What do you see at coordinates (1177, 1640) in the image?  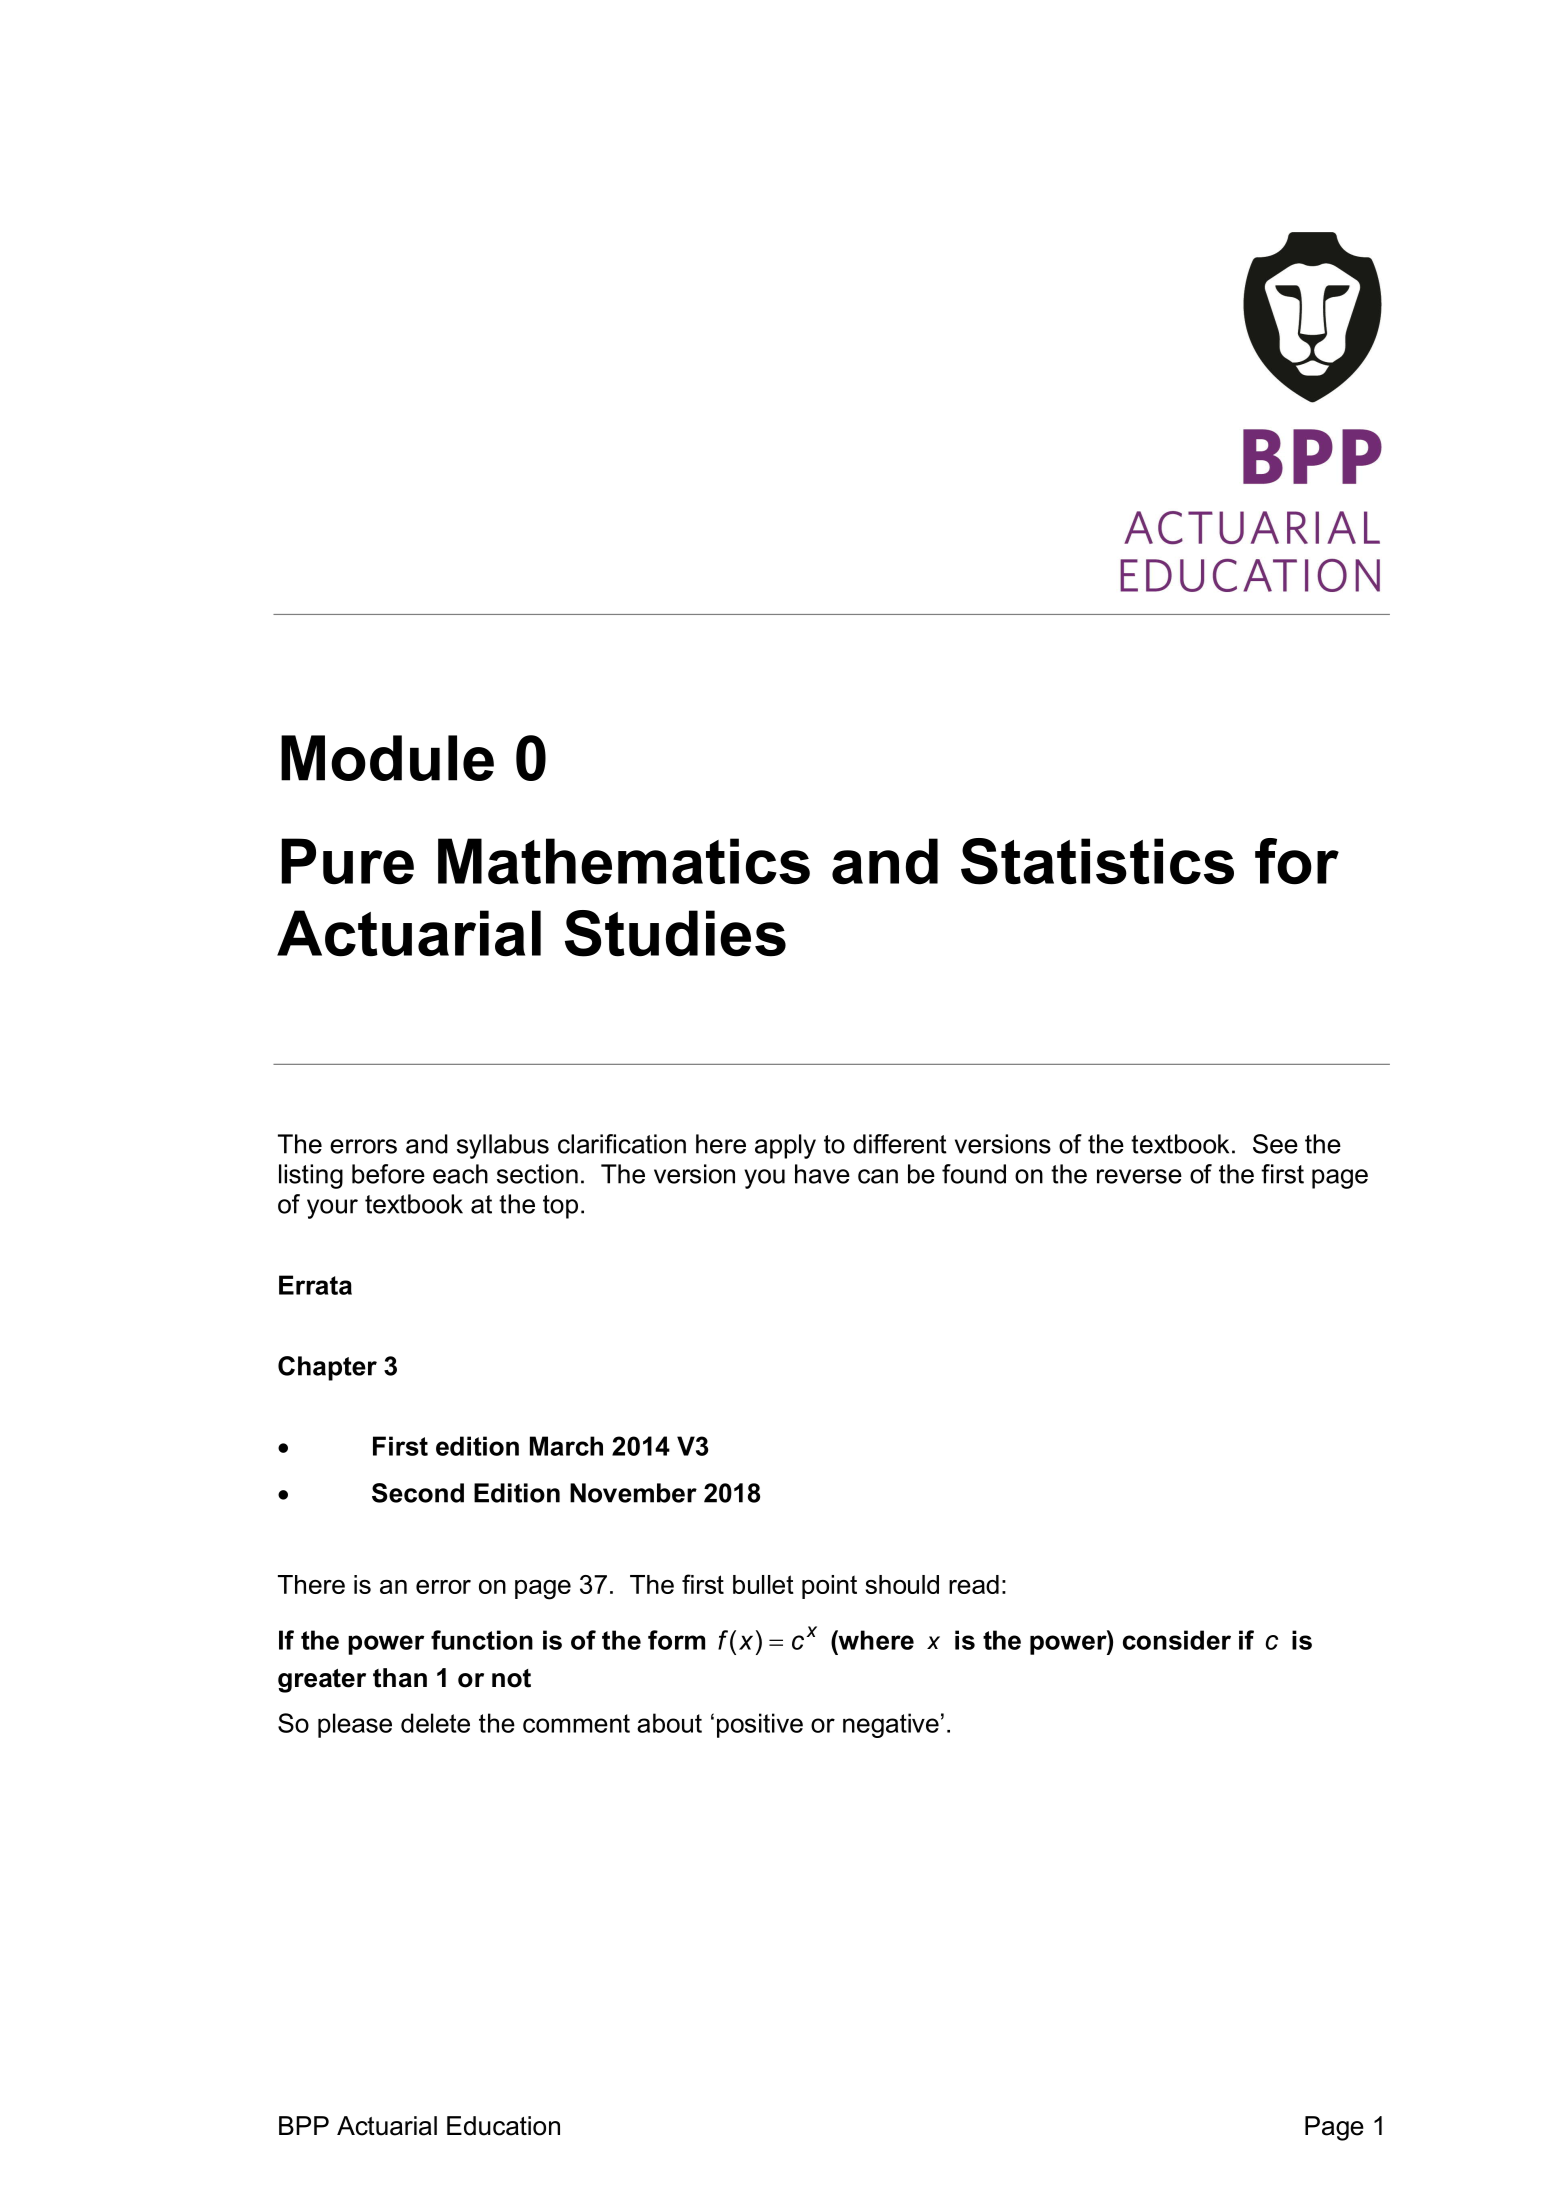 I see `consider` at bounding box center [1177, 1640].
